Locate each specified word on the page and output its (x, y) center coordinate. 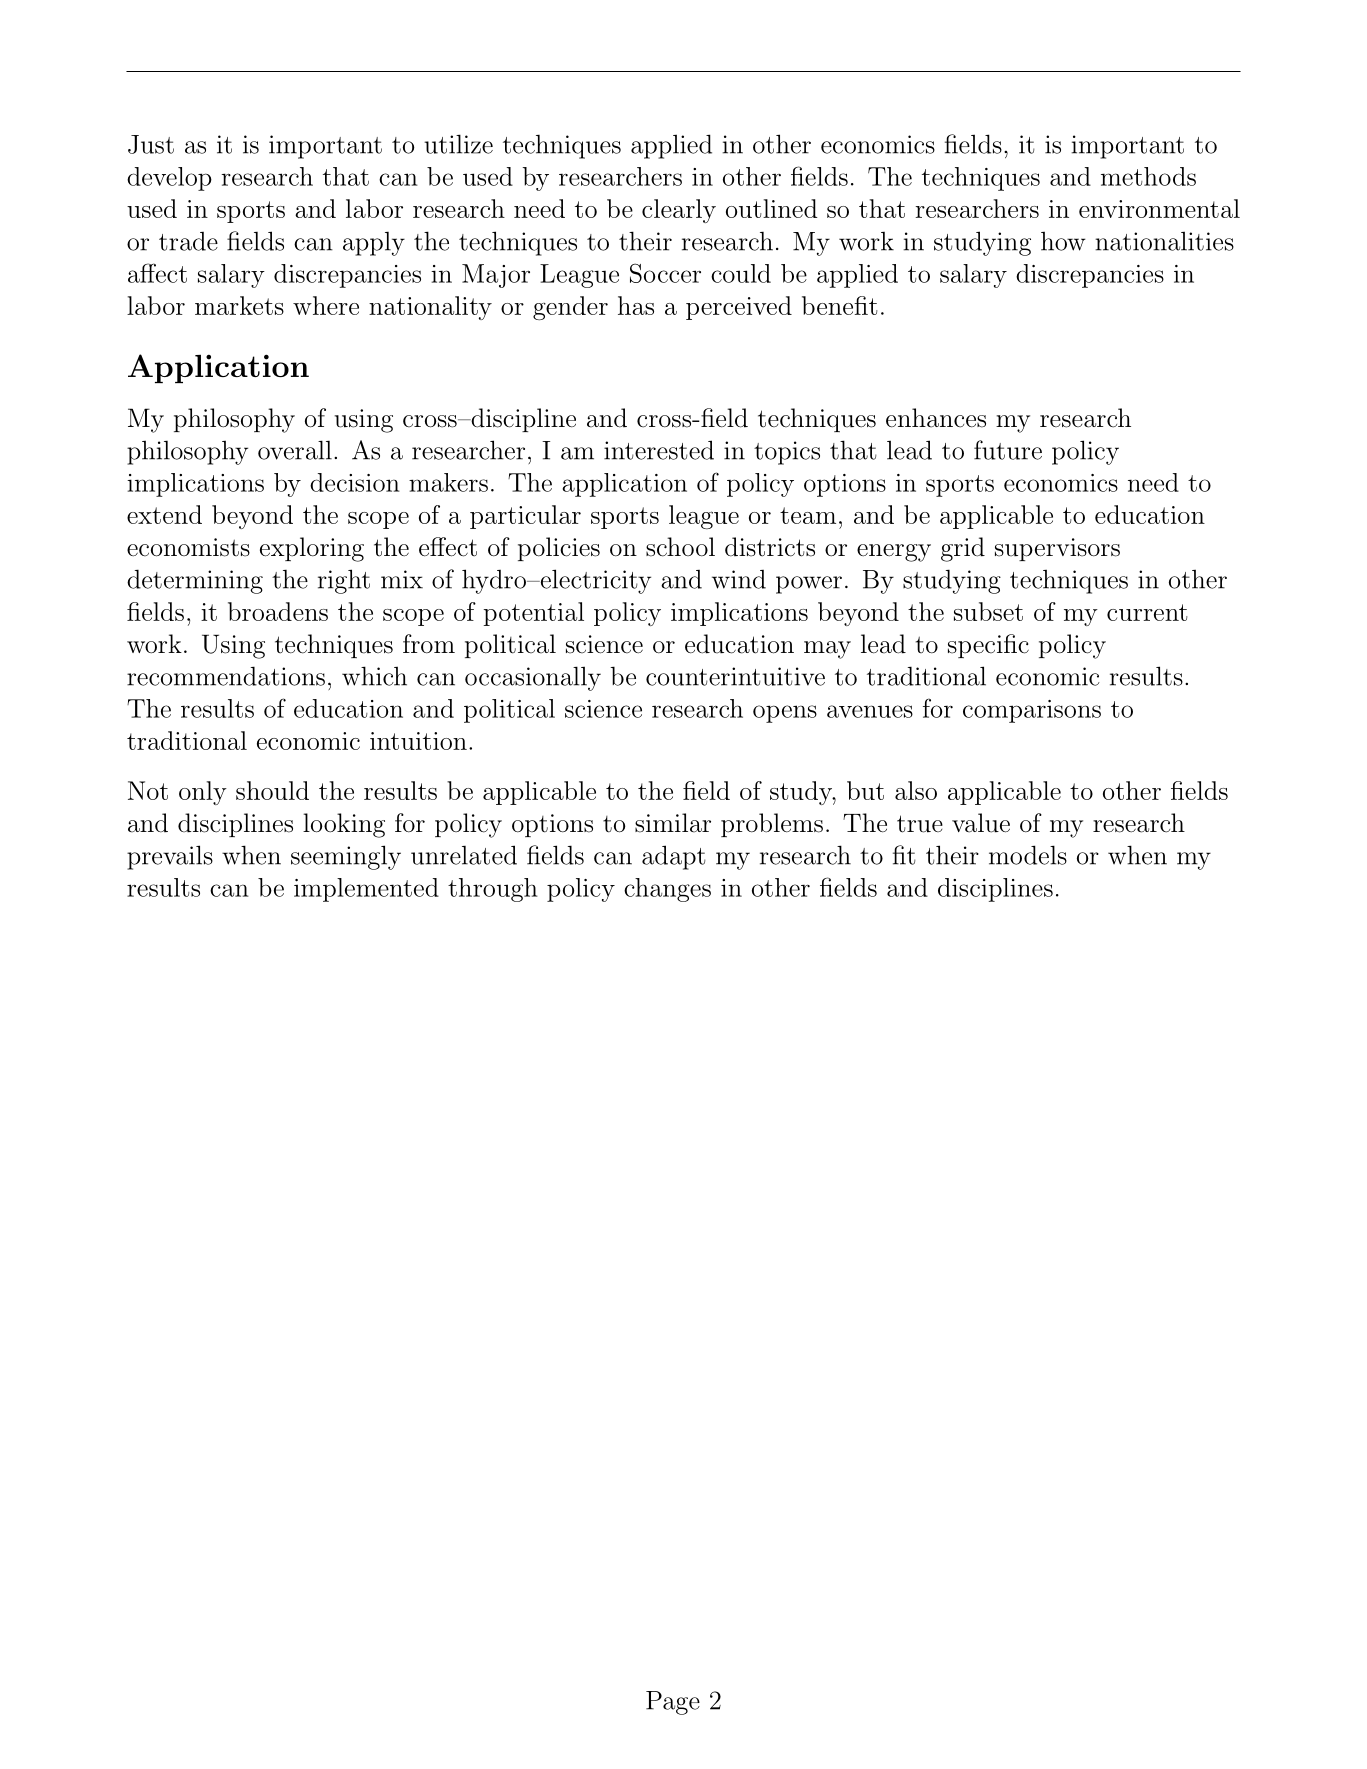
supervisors (1057, 549)
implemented (366, 890)
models (1028, 855)
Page (673, 1703)
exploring (312, 549)
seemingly (346, 857)
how (1063, 241)
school (680, 547)
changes (667, 890)
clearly (679, 211)
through (493, 890)
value (981, 823)
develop (169, 179)
